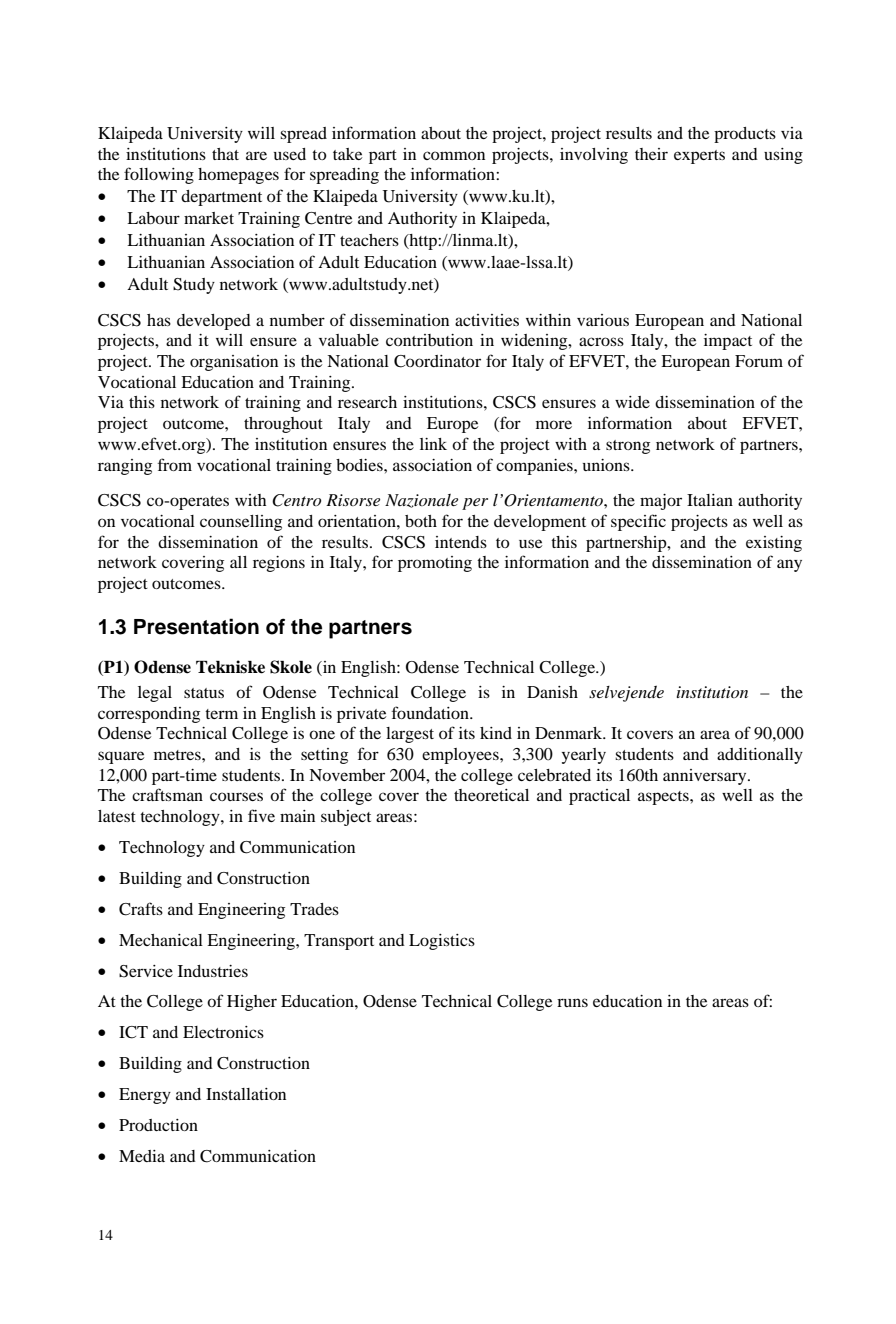 The image size is (896, 1324). What do you see at coordinates (759, 361) in the document?
I see `Forum` at bounding box center [759, 361].
